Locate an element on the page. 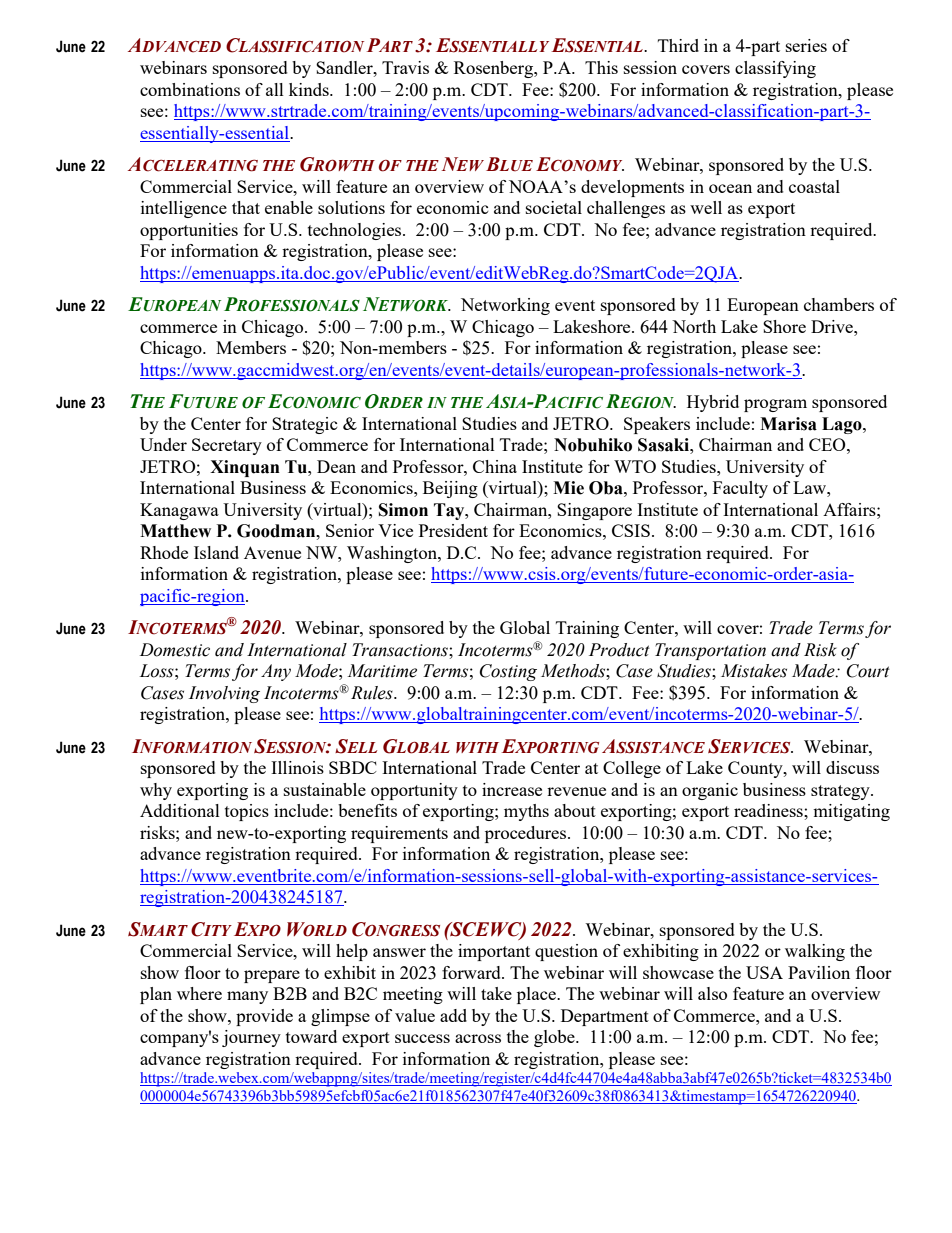 This document has width=952, height=1233. societal is located at coordinates (554, 207).
